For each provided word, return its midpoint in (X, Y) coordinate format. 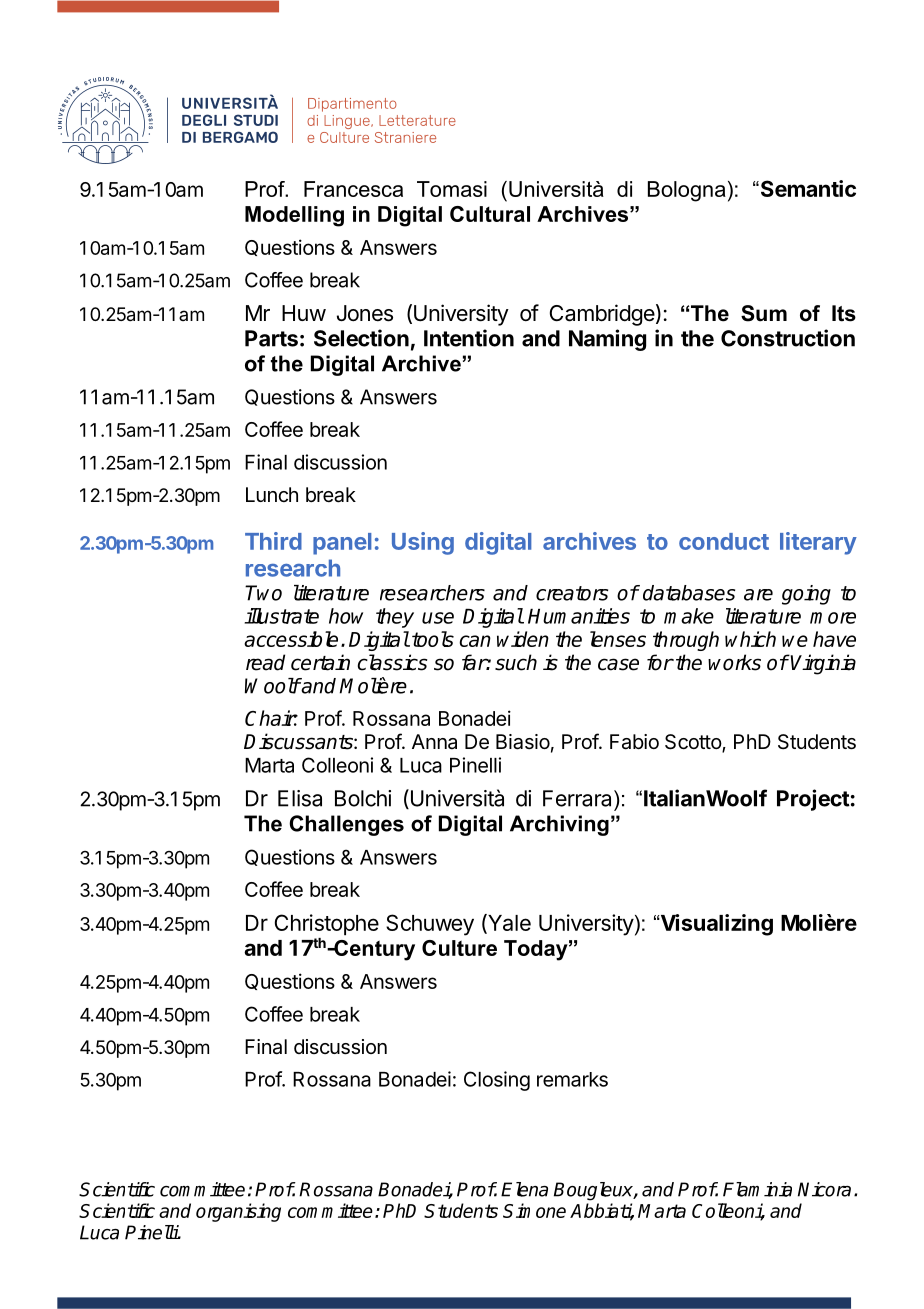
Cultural (490, 214)
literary (818, 543)
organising (238, 1212)
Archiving (559, 825)
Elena (524, 1189)
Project (813, 800)
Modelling (294, 216)
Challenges (346, 825)
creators (572, 593)
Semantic (807, 188)
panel (342, 544)
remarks (572, 1079)
